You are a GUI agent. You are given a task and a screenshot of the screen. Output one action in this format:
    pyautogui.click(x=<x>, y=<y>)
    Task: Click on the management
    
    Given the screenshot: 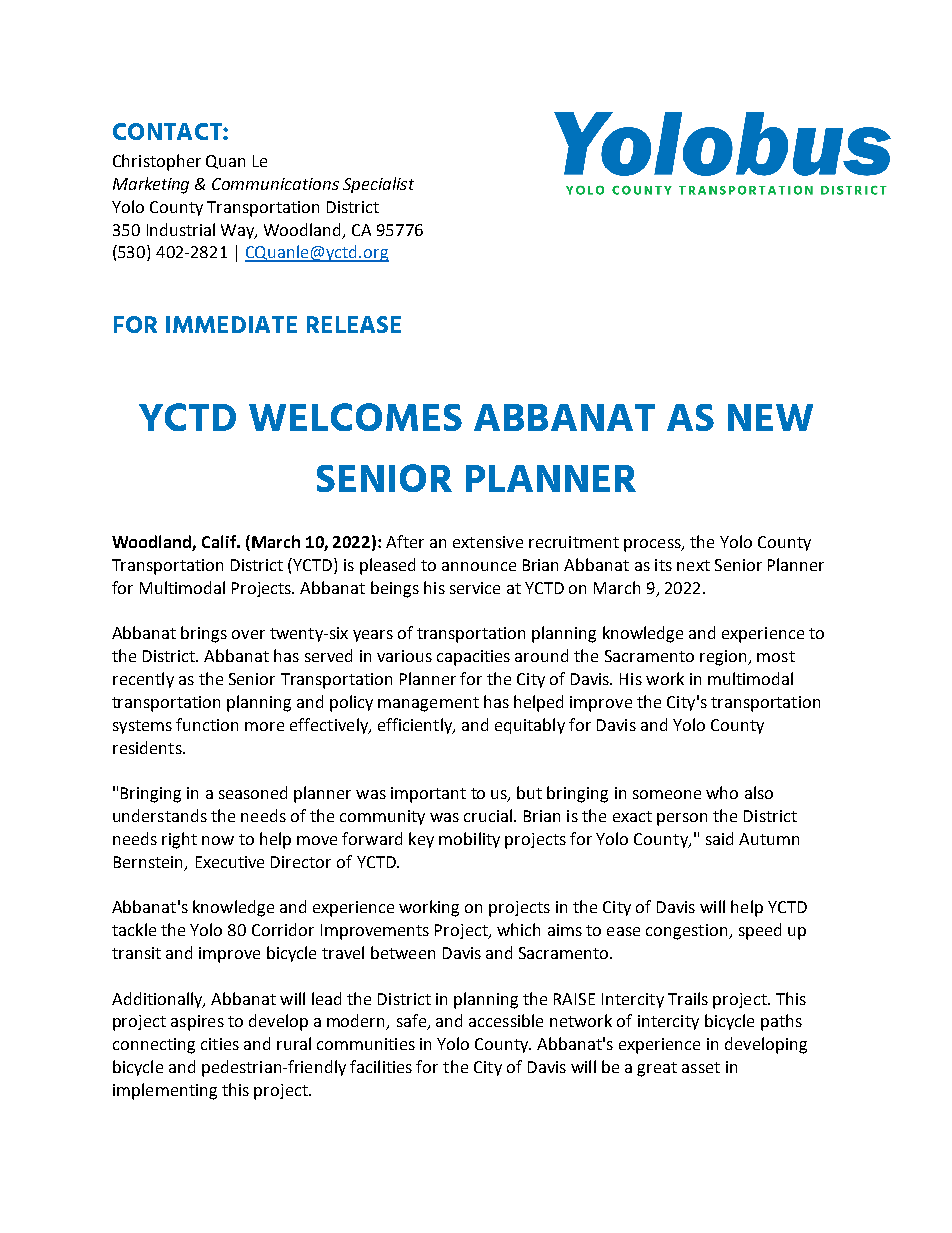 What is the action you would take?
    pyautogui.click(x=428, y=704)
